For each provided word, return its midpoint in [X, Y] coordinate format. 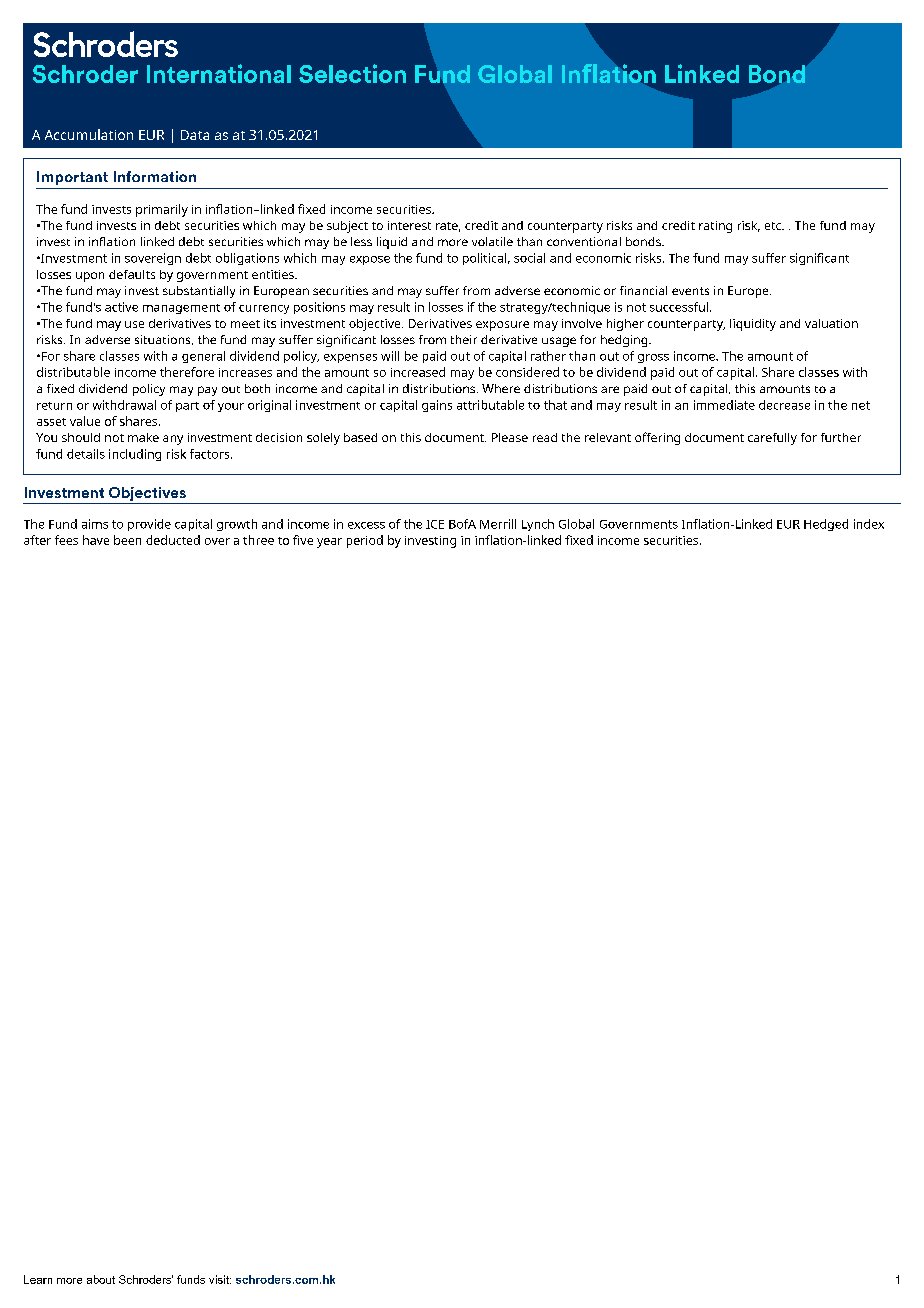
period [365, 541]
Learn [38, 1279]
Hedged [826, 525]
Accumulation [89, 134]
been [127, 540]
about [101, 1279]
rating [715, 227]
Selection [352, 73]
